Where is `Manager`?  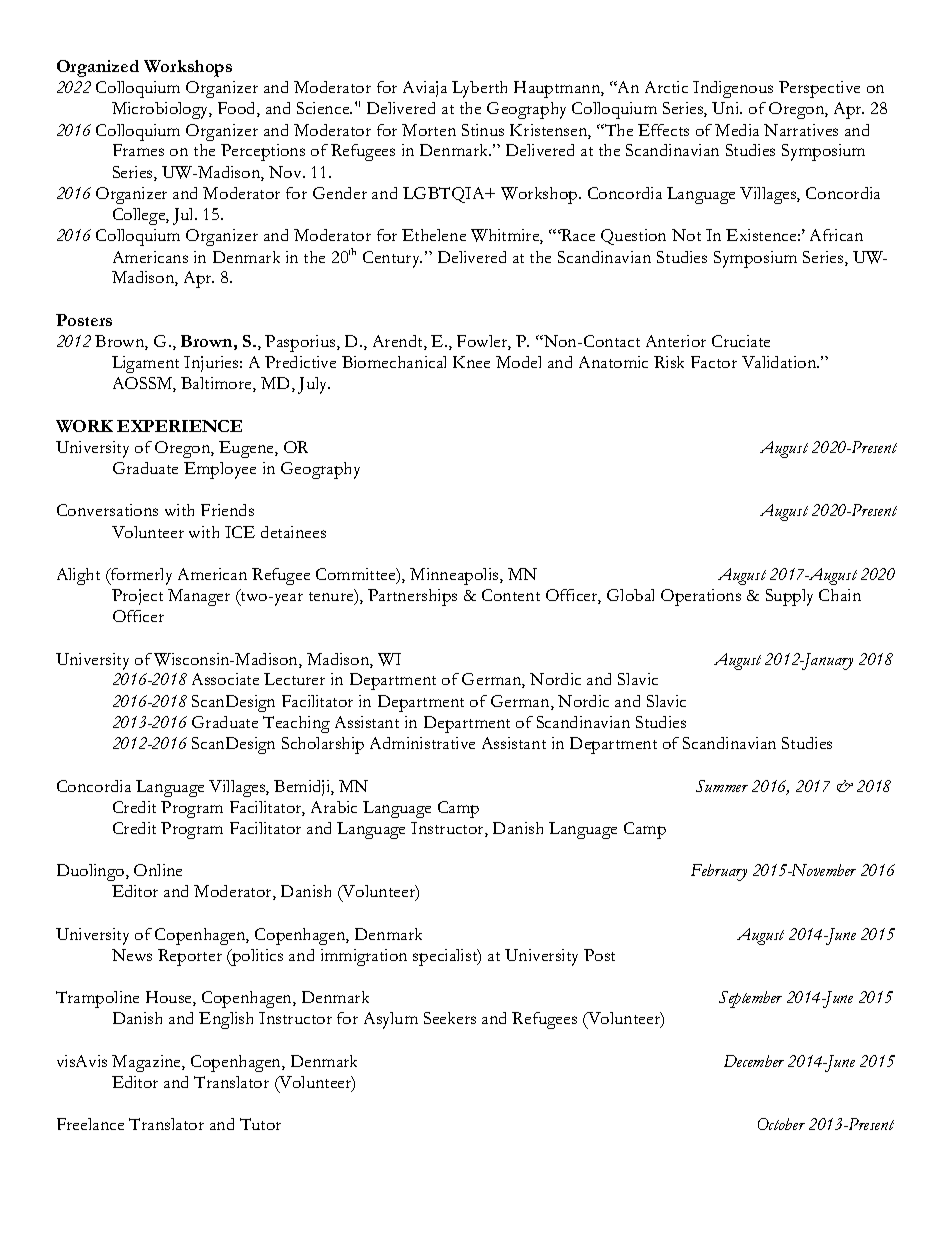 Manager is located at coordinates (199, 597).
